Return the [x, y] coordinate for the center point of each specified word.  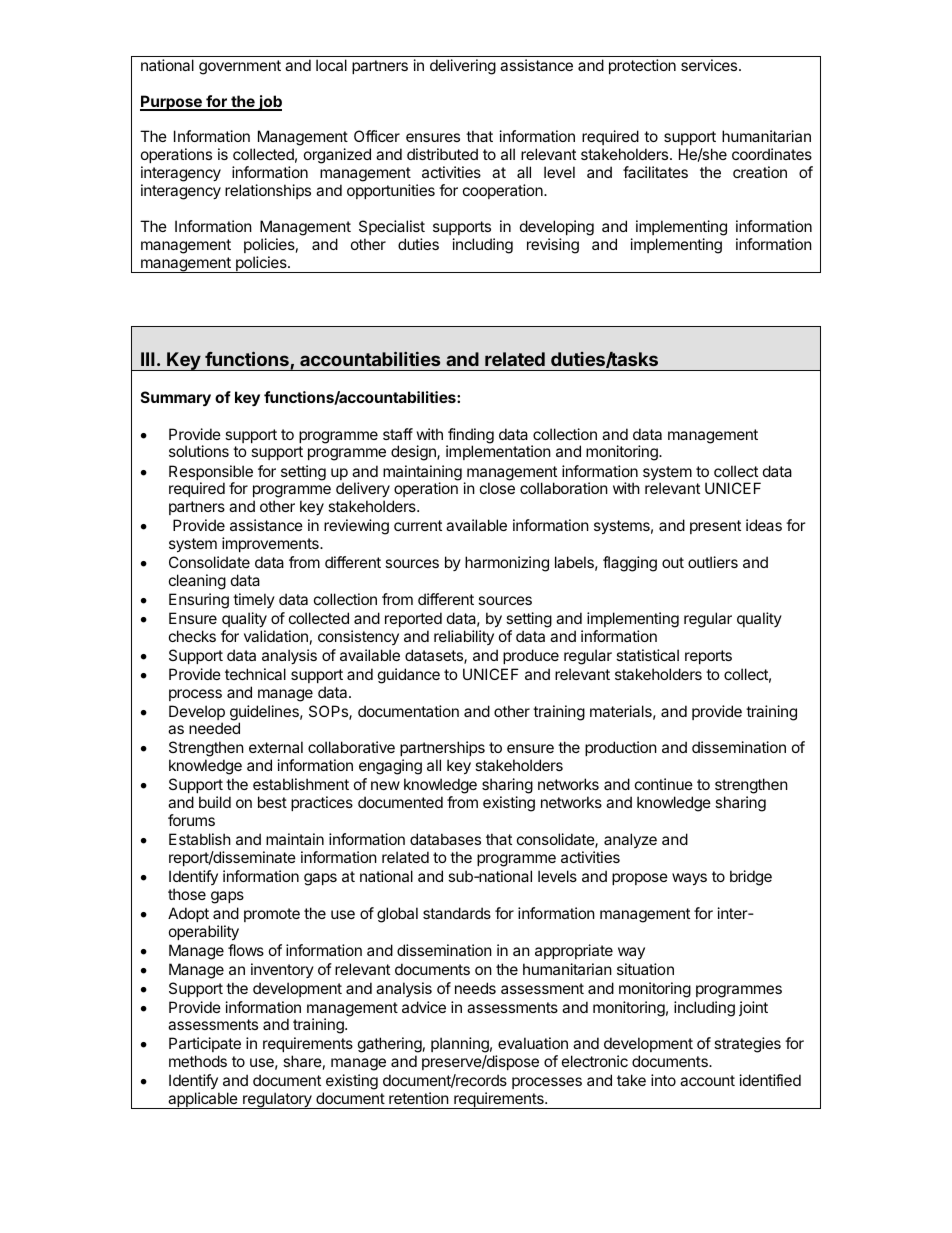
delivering [463, 67]
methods [198, 1061]
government [240, 67]
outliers [713, 562]
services [710, 65]
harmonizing [507, 564]
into [663, 1080]
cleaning [197, 582]
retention [419, 1098]
